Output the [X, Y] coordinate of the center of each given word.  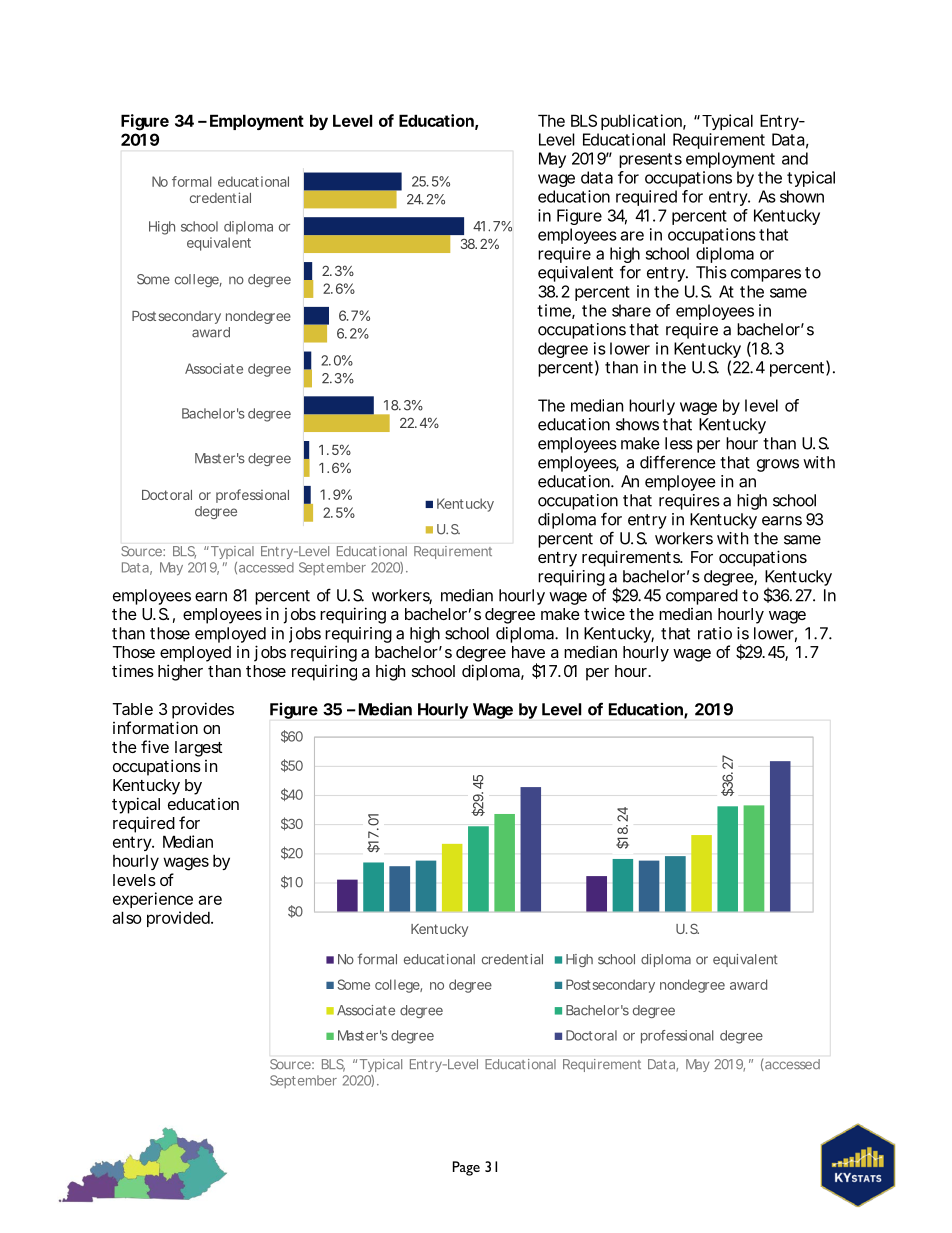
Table [132, 709]
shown [802, 196]
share [631, 310]
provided [179, 919]
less [679, 443]
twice [604, 614]
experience [153, 900]
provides [203, 710]
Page [466, 1168]
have [528, 652]
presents [650, 160]
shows [637, 424]
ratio [715, 633]
